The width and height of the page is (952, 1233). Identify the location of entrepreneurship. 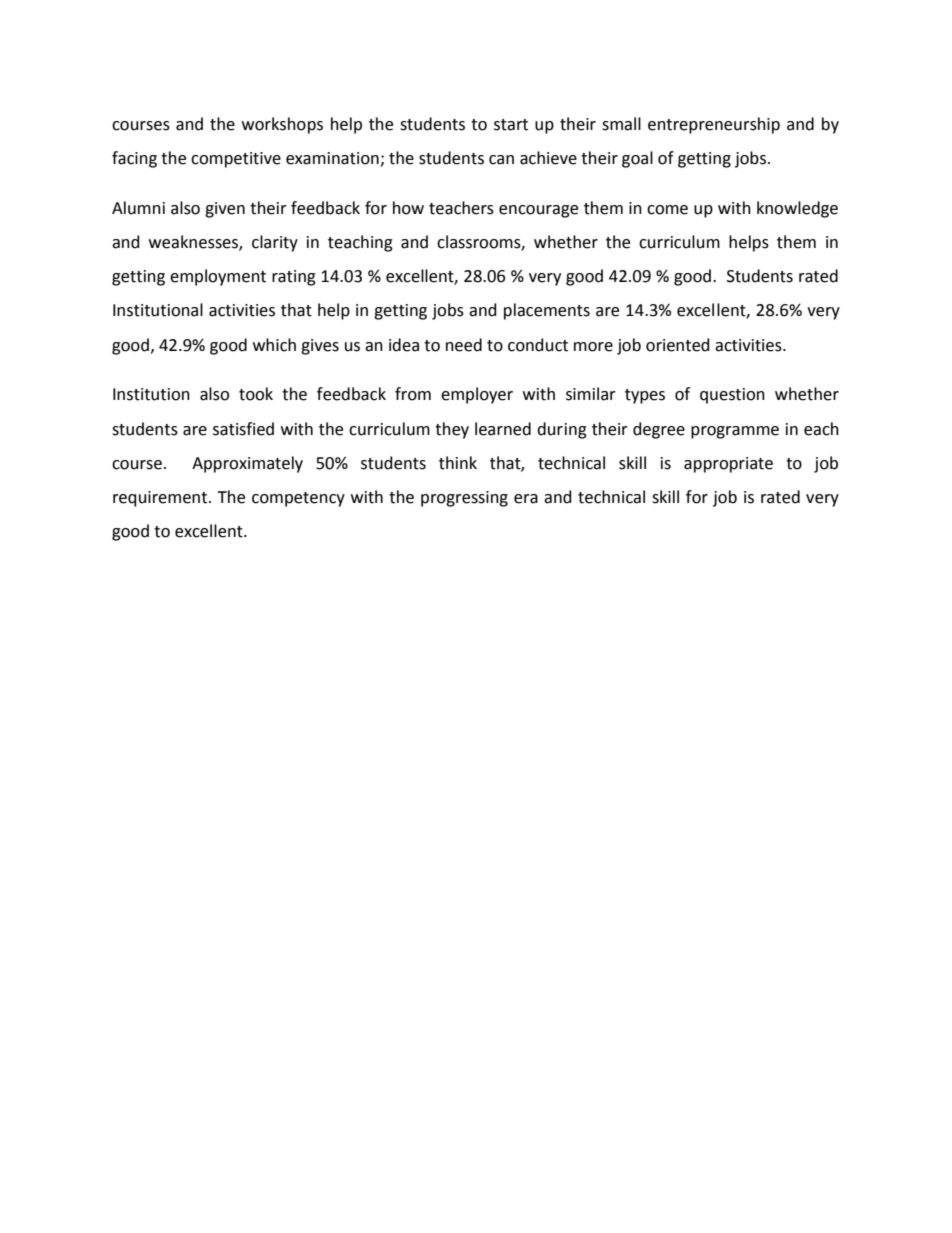
(714, 125).
